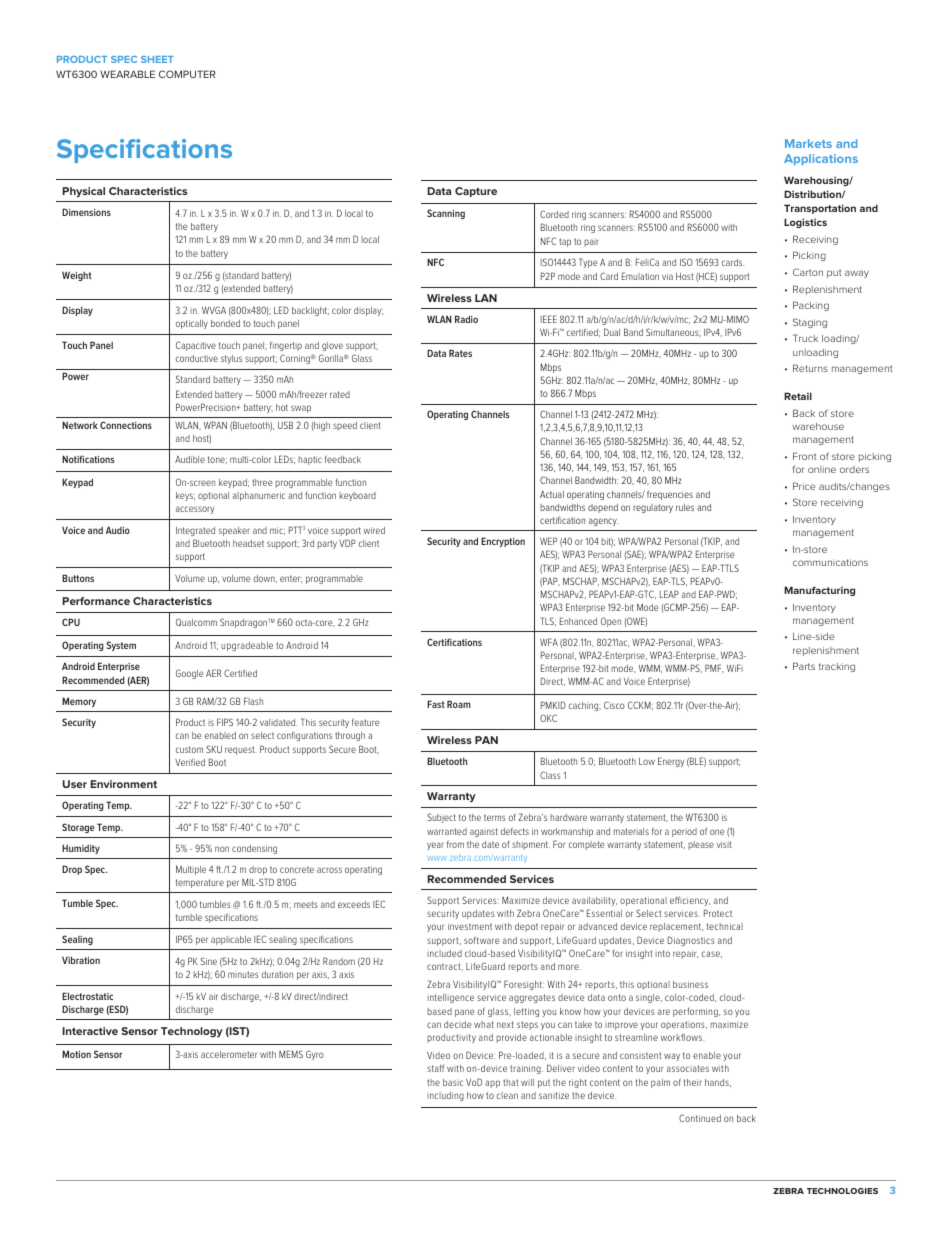  What do you see at coordinates (808, 143) in the document?
I see `Markets` at bounding box center [808, 143].
